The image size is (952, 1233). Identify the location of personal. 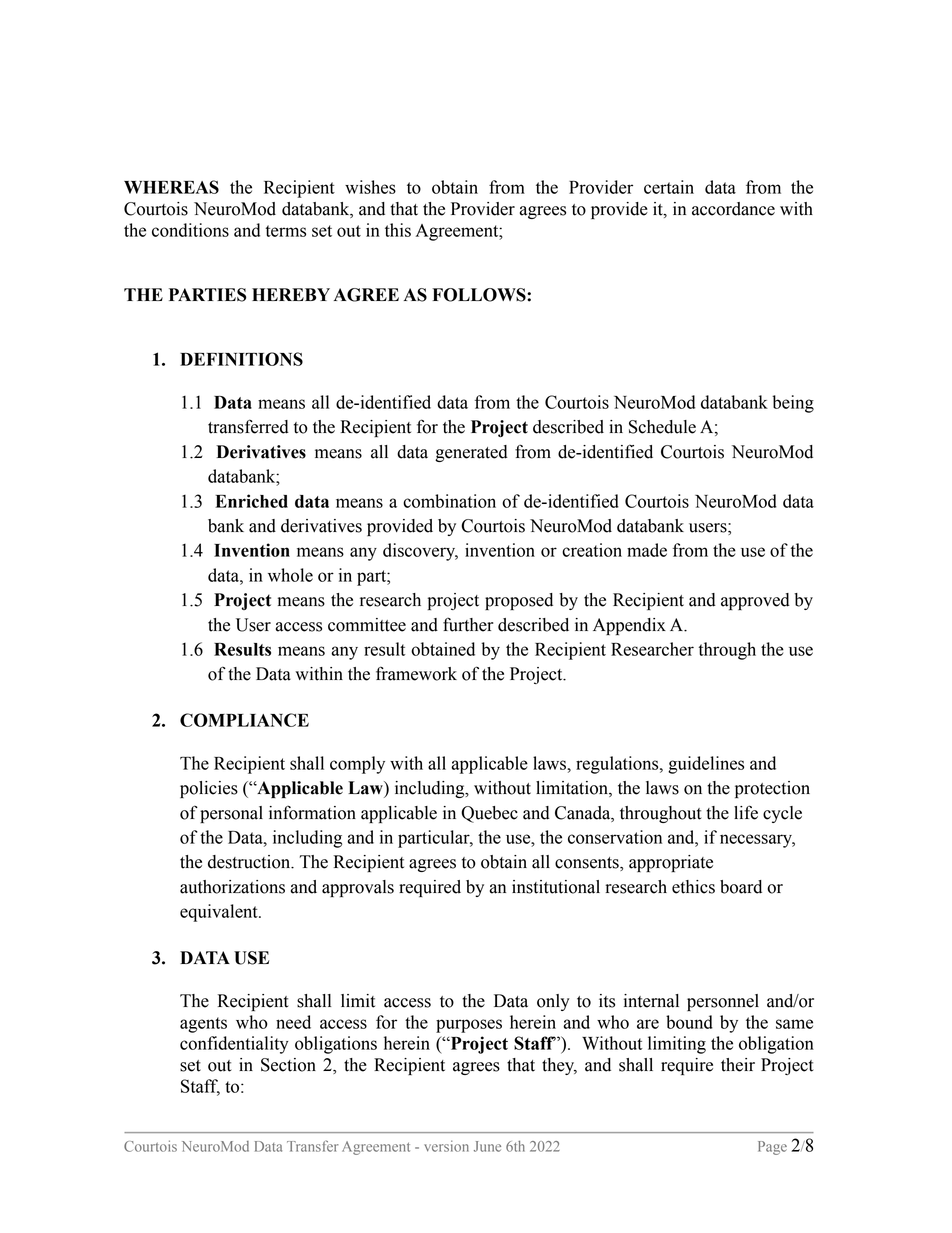
(231, 814).
